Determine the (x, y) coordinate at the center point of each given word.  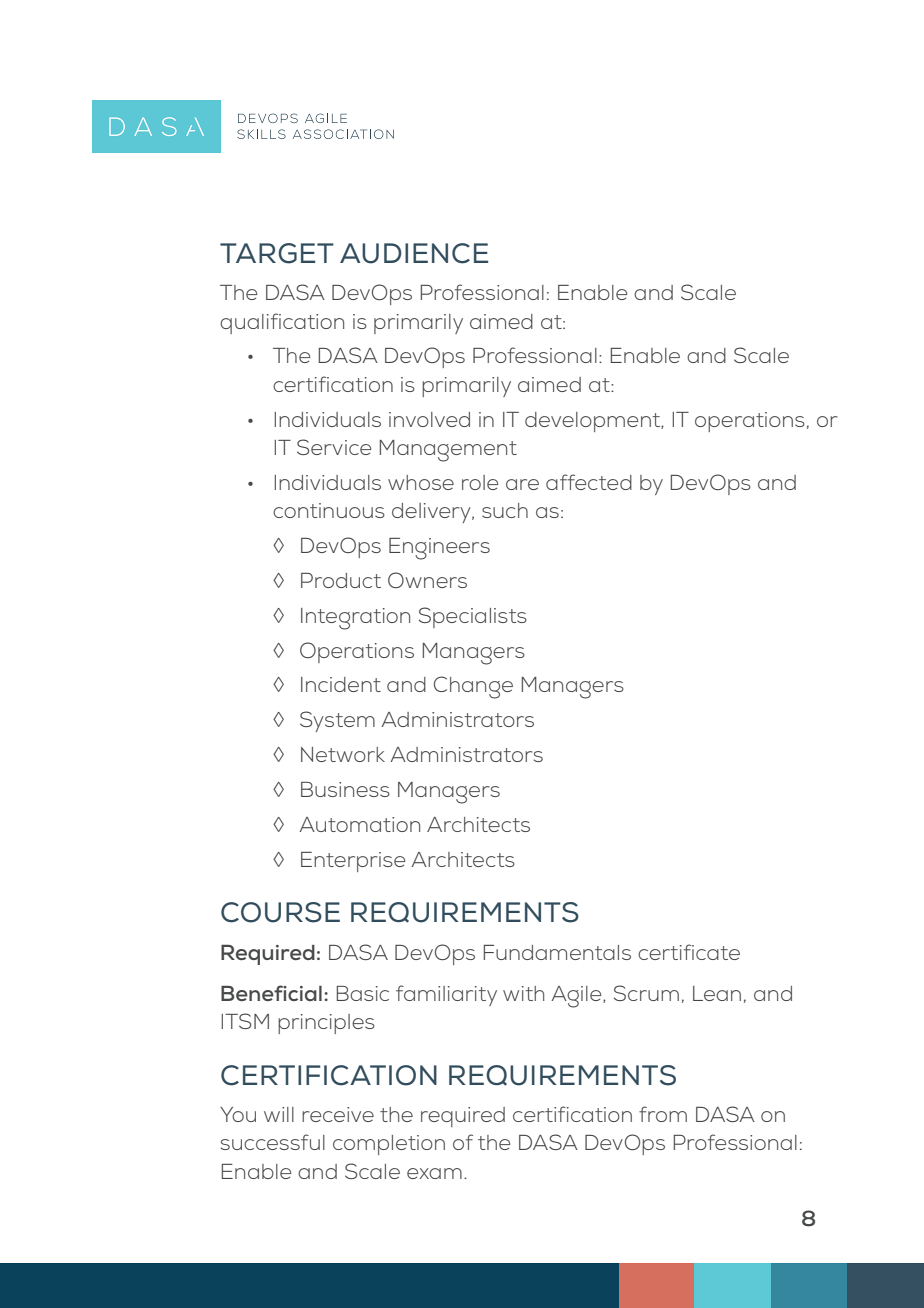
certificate (689, 952)
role (480, 482)
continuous (329, 510)
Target (277, 253)
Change (473, 687)
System (337, 721)
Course (280, 912)
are (522, 484)
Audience (414, 253)
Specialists (473, 617)
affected (589, 482)
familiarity (446, 995)
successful (273, 1142)
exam (434, 1173)
